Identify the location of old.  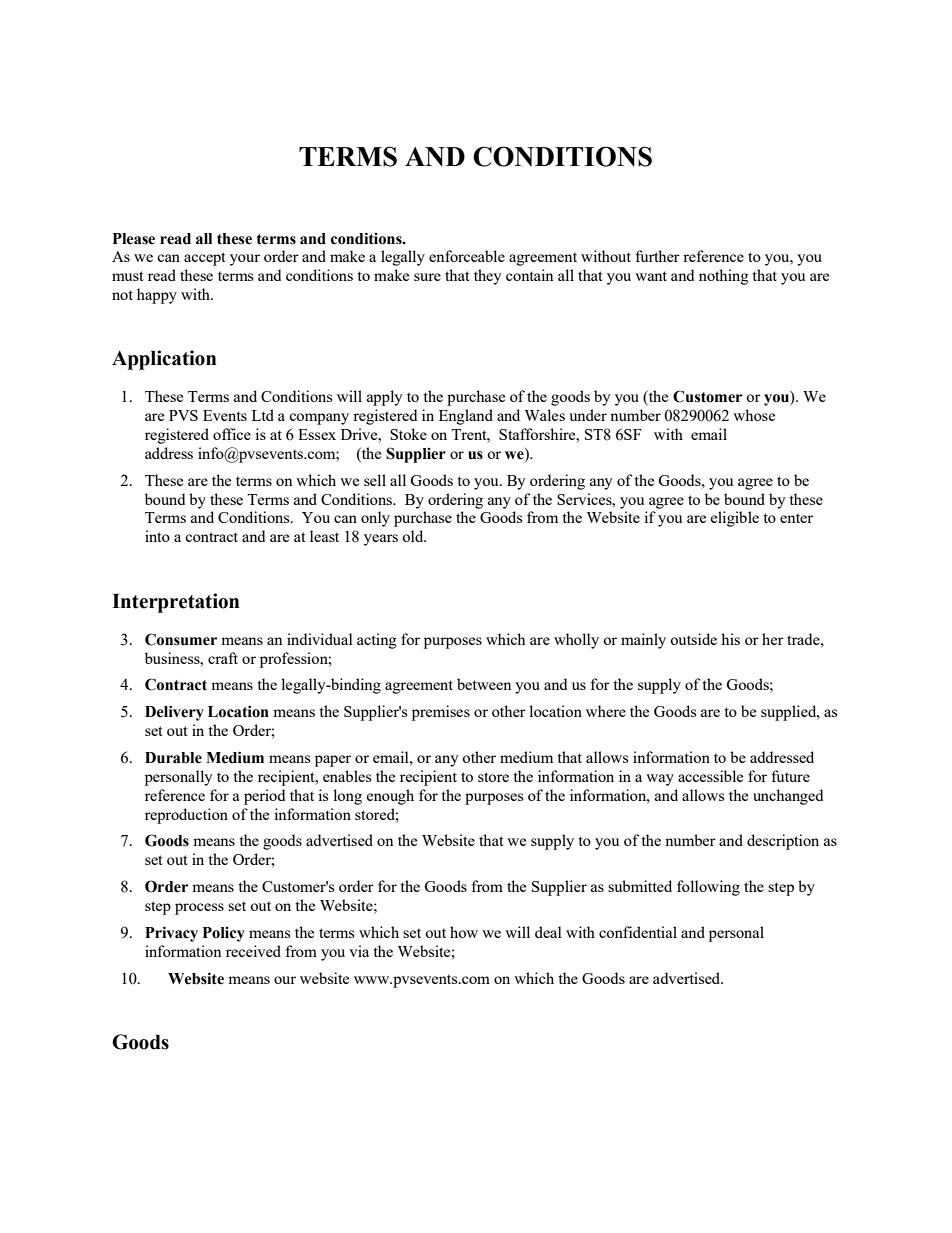
(414, 536).
